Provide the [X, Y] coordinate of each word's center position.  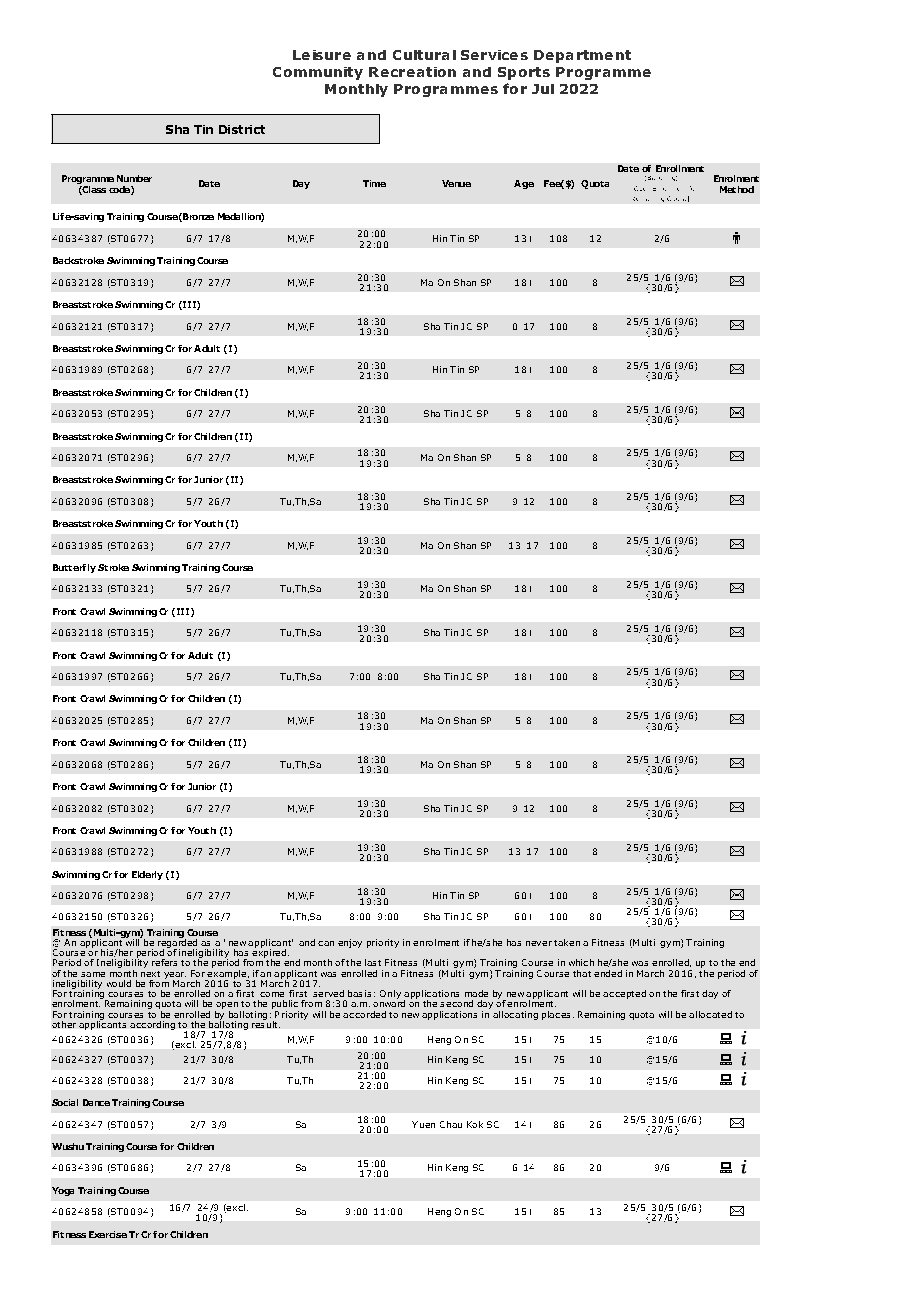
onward [389, 1002]
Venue [456, 183]
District [242, 129]
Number [134, 178]
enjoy [350, 943]
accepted [624, 994]
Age [524, 184]
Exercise [108, 1234]
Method [737, 189]
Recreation [412, 72]
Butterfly [74, 568]
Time [374, 183]
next [150, 974]
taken [567, 942]
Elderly [147, 875]
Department [582, 56]
